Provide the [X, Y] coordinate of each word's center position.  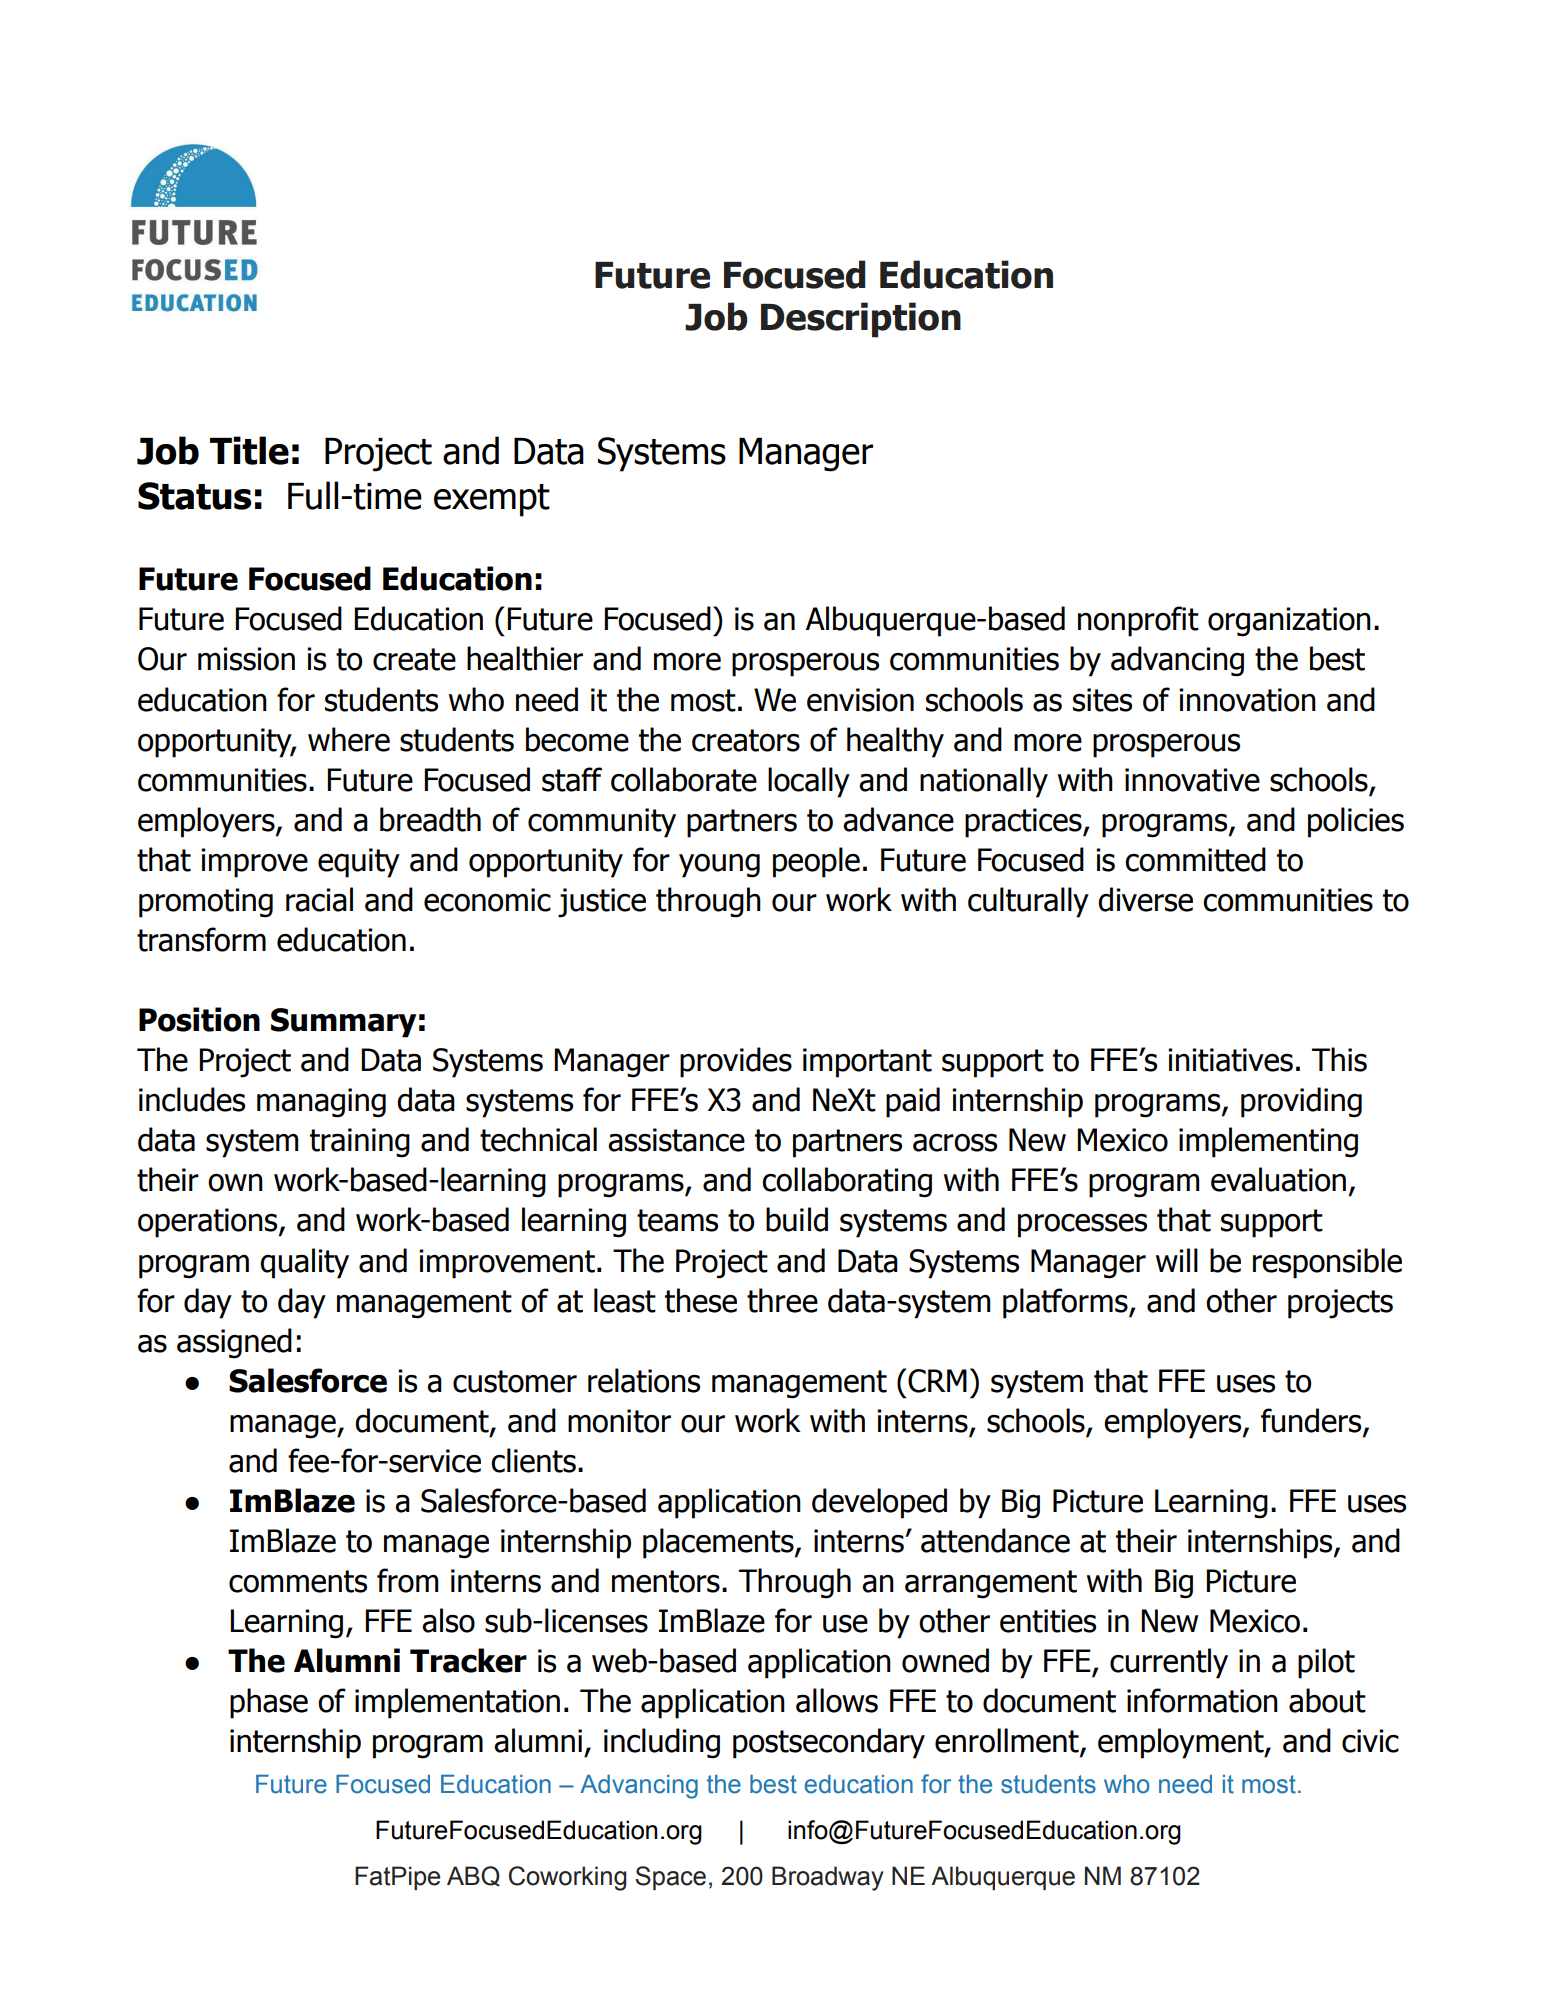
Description [861, 320]
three [782, 1300]
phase [269, 1703]
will [1177, 1260]
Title [249, 450]
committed [1195, 859]
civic [1370, 1741]
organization [1289, 622]
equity [359, 863]
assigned [234, 1343]
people [816, 862]
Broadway [828, 1878]
